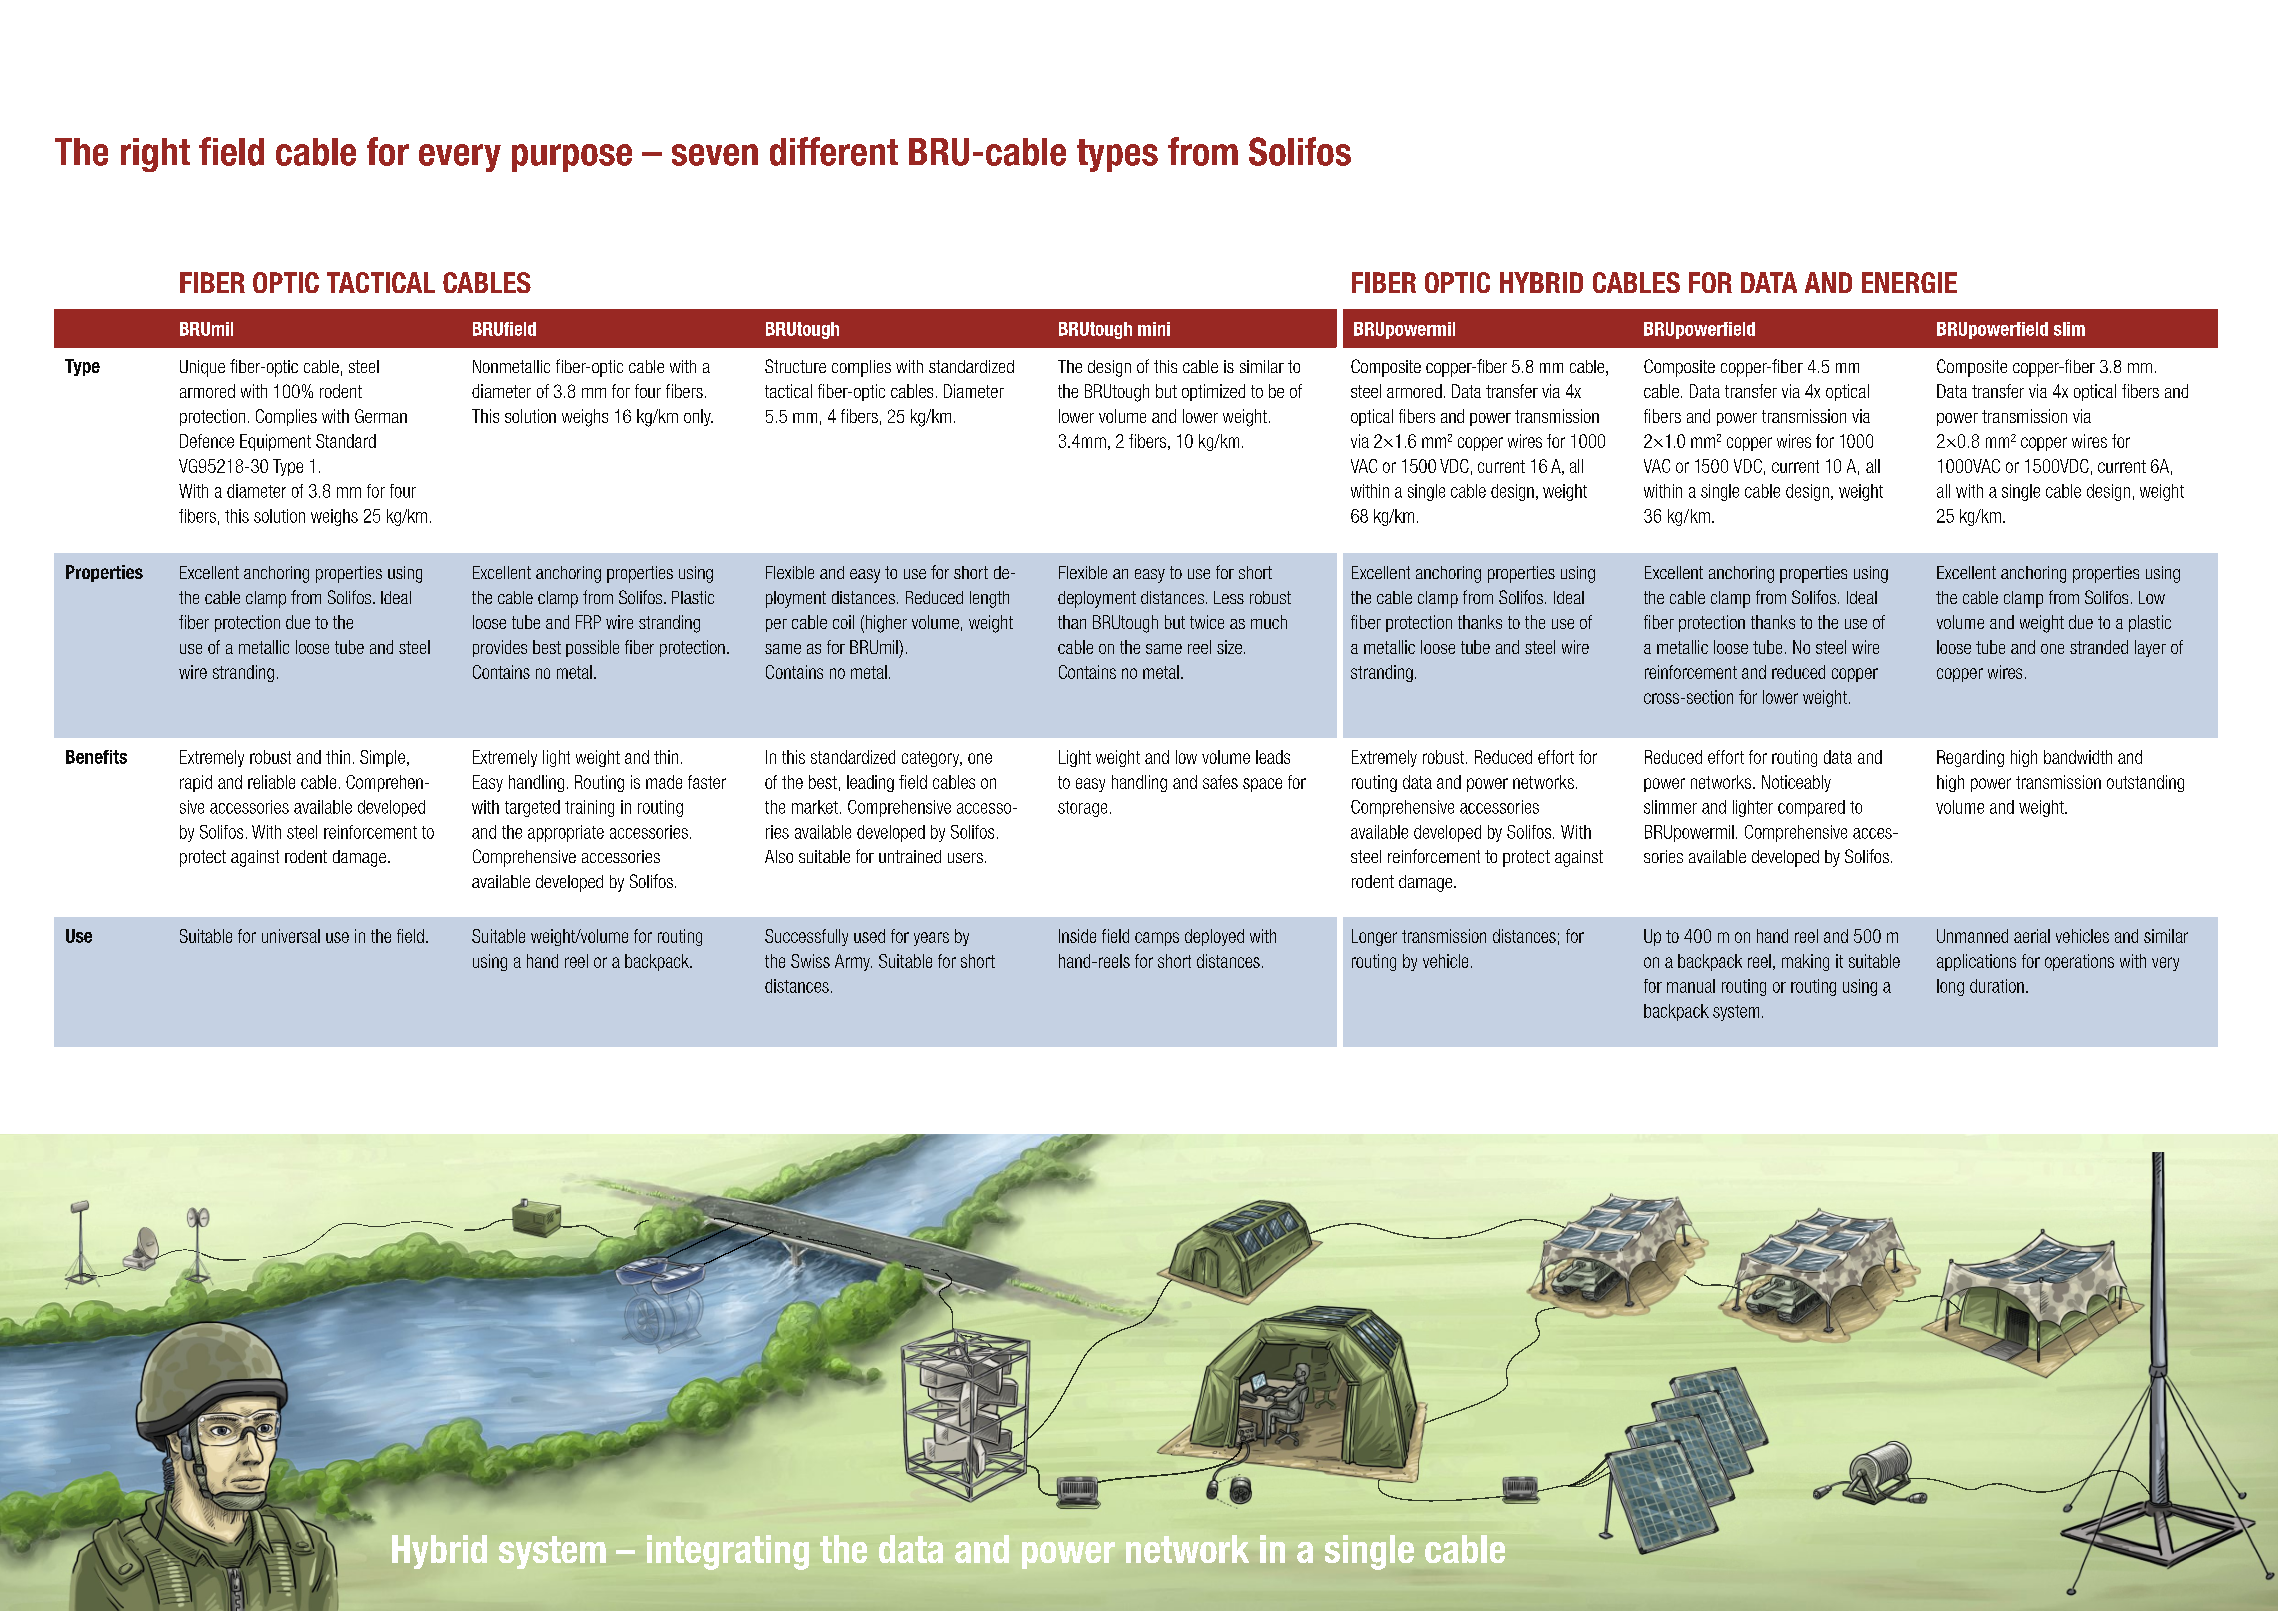 The width and height of the page is (2278, 1611). I want to click on integrating, so click(728, 1552).
